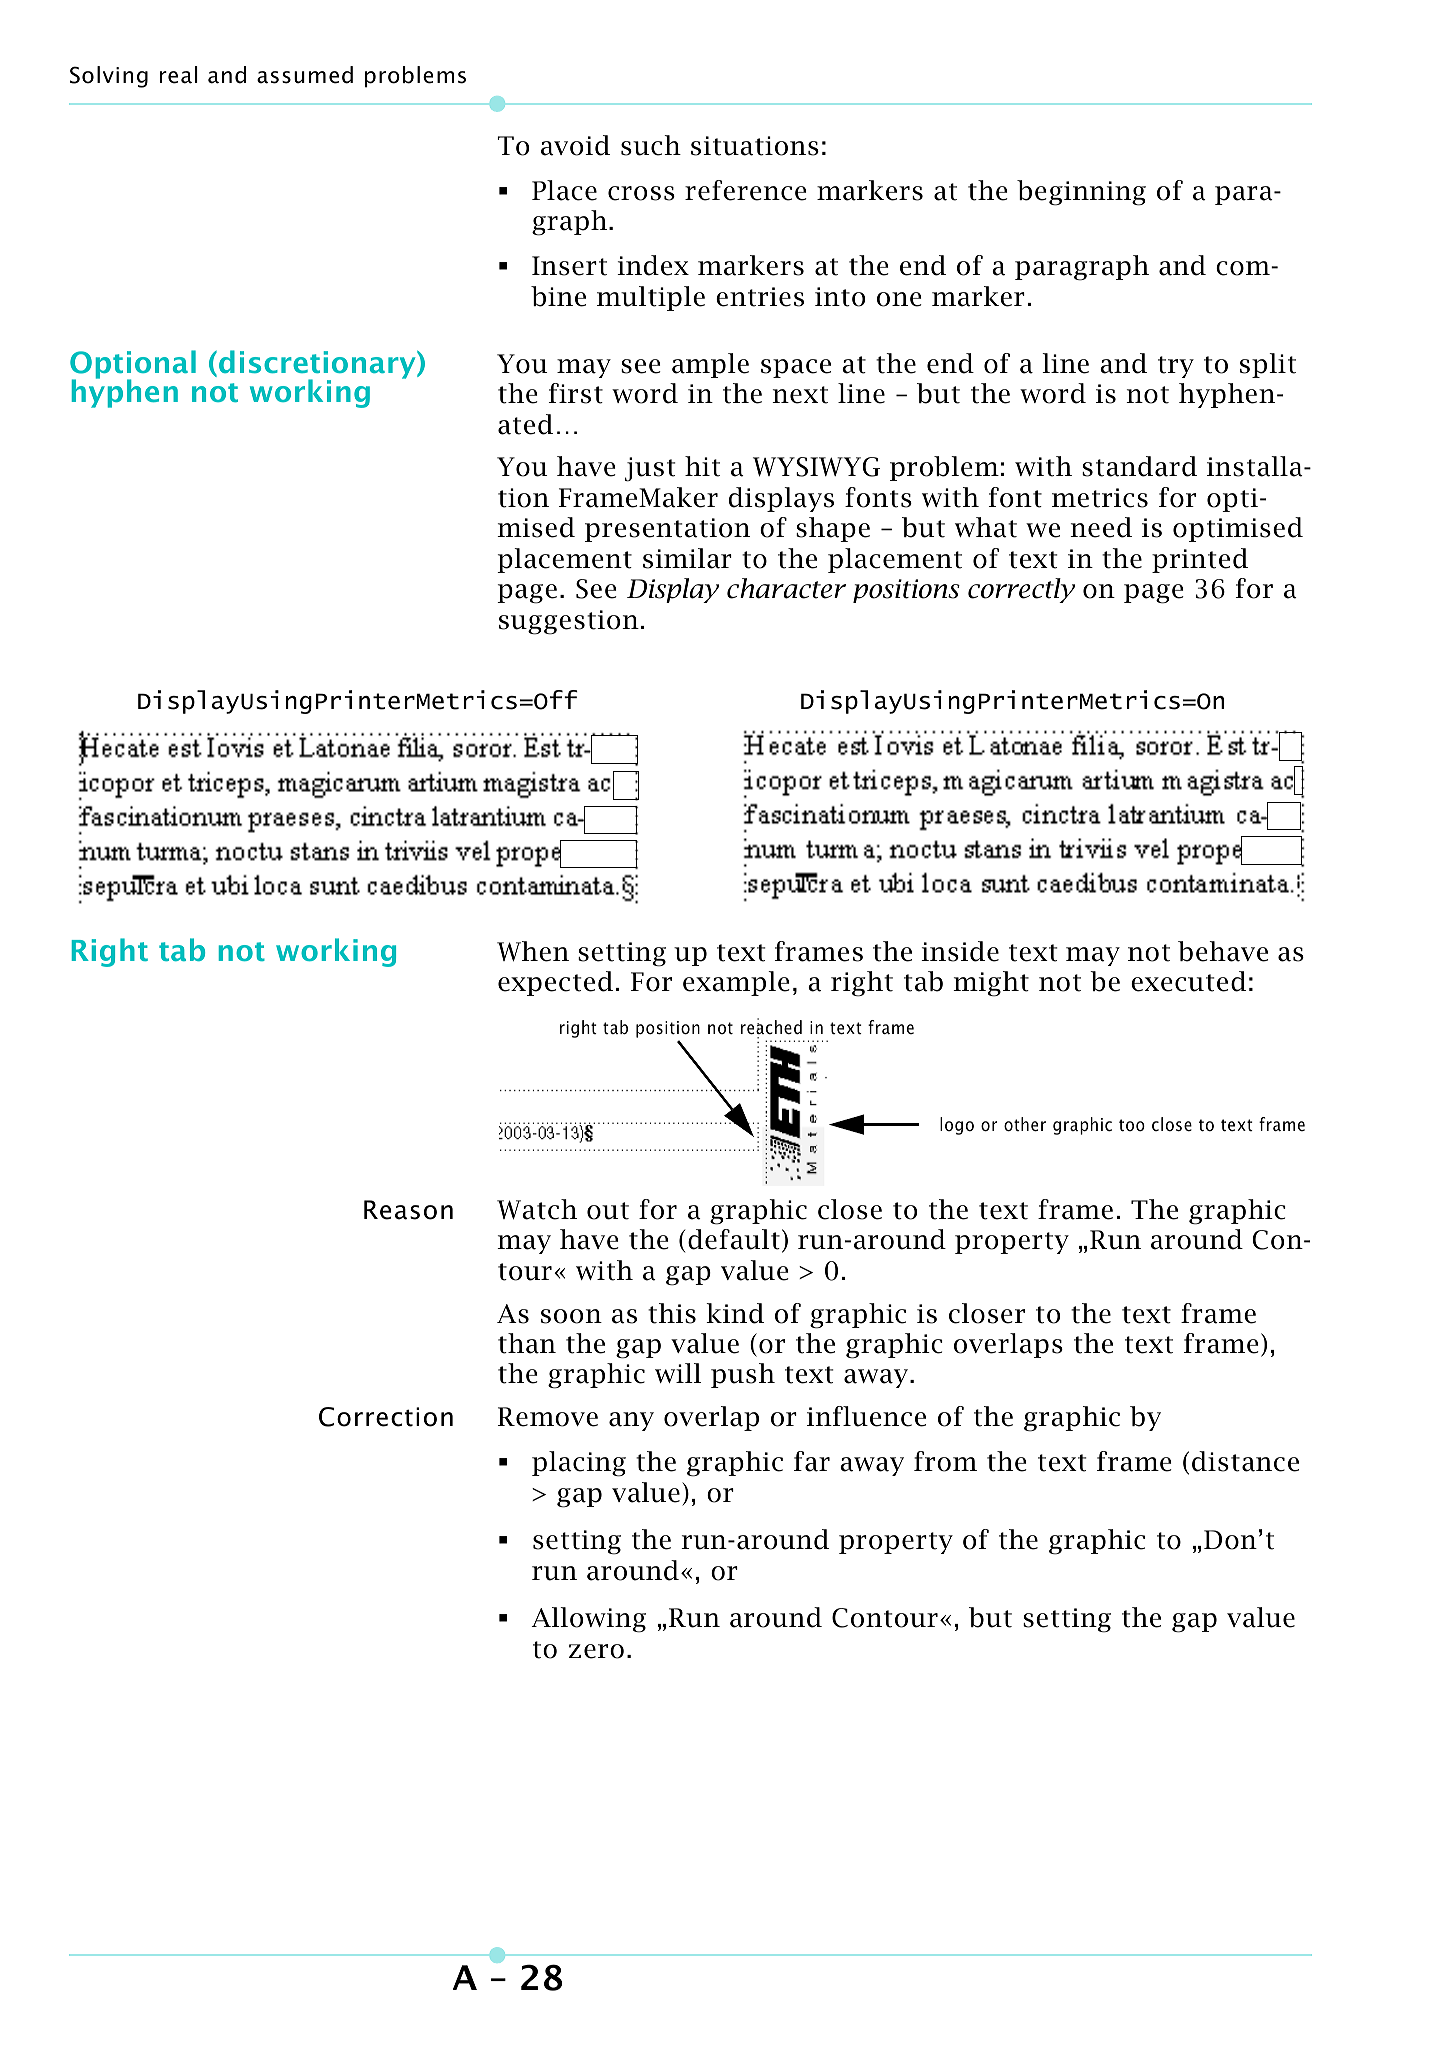 This page has width=1450, height=2052. What do you see at coordinates (1200, 560) in the page?
I see `printed` at bounding box center [1200, 560].
